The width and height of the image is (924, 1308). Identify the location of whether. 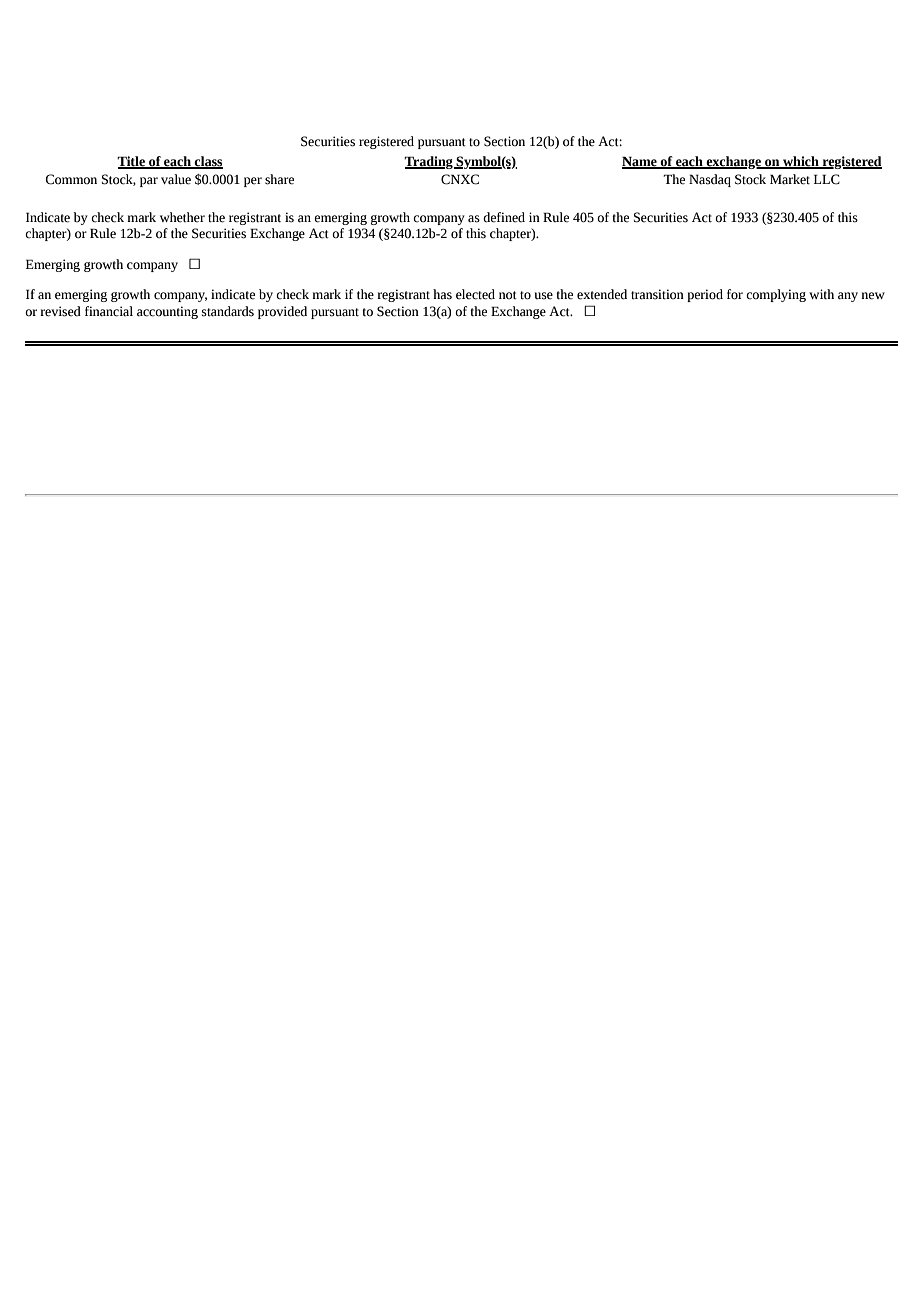
(182, 217).
